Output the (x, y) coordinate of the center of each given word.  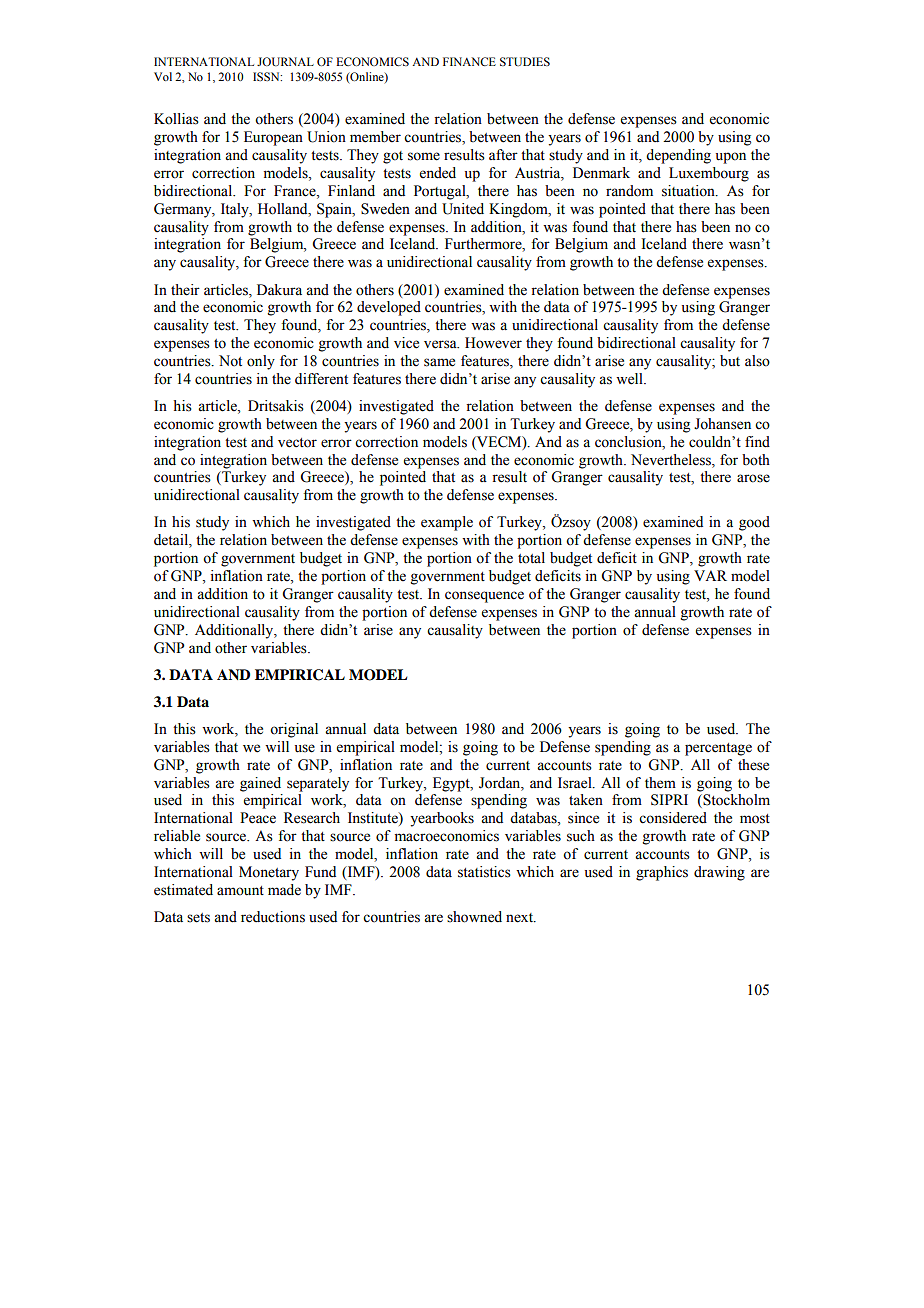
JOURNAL (285, 62)
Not (230, 361)
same (439, 362)
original (294, 730)
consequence (484, 597)
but (730, 361)
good (754, 523)
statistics (484, 872)
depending (678, 156)
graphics (662, 873)
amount (240, 891)
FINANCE (469, 61)
